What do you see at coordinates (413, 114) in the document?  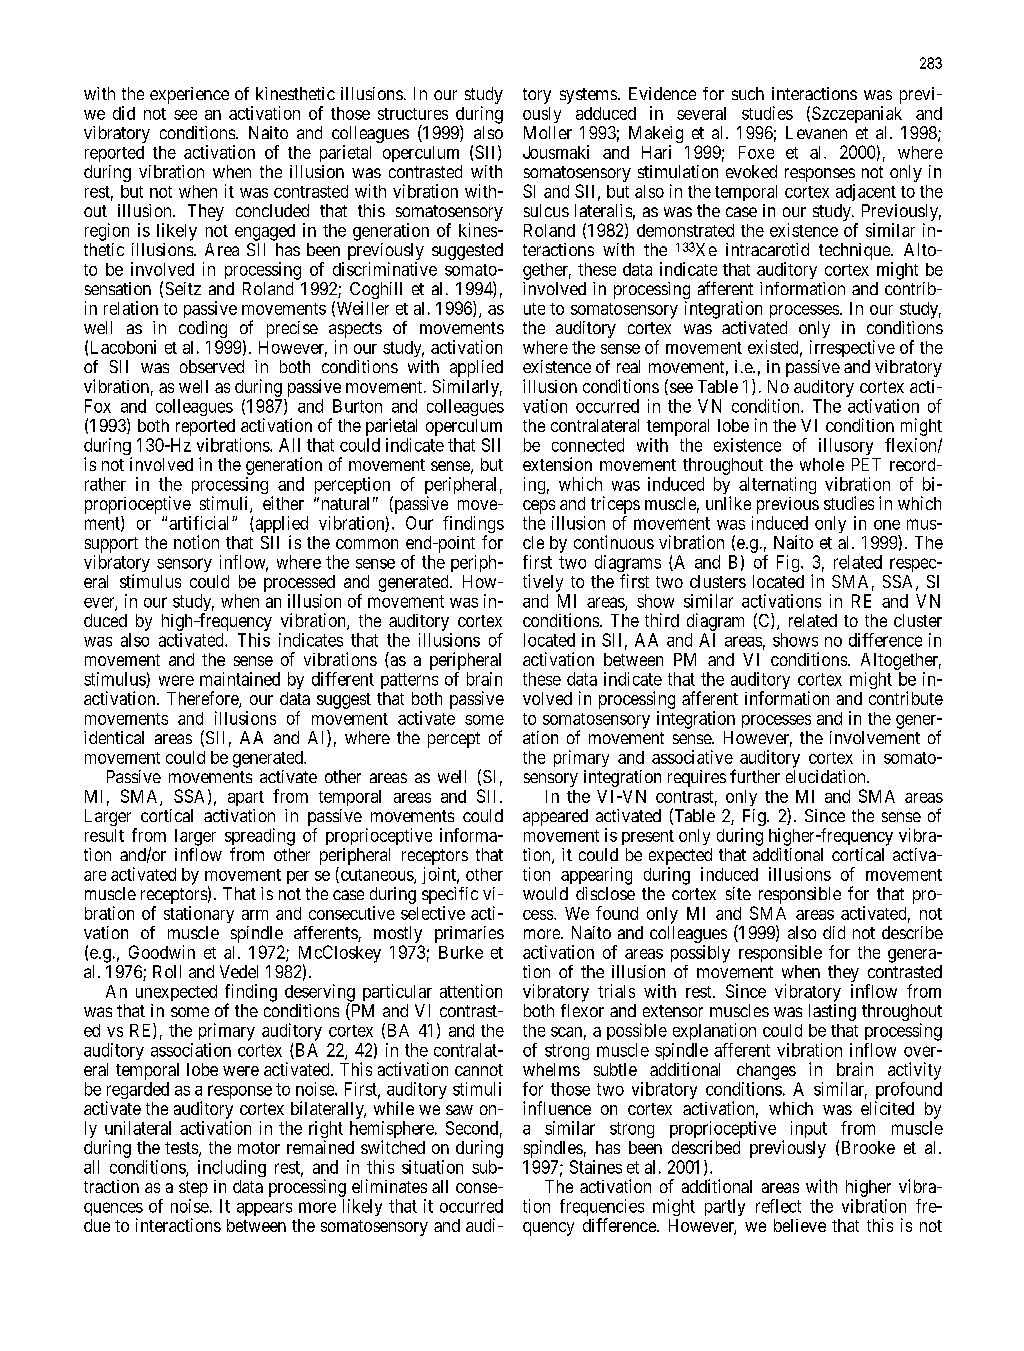 I see `structures` at bounding box center [413, 114].
